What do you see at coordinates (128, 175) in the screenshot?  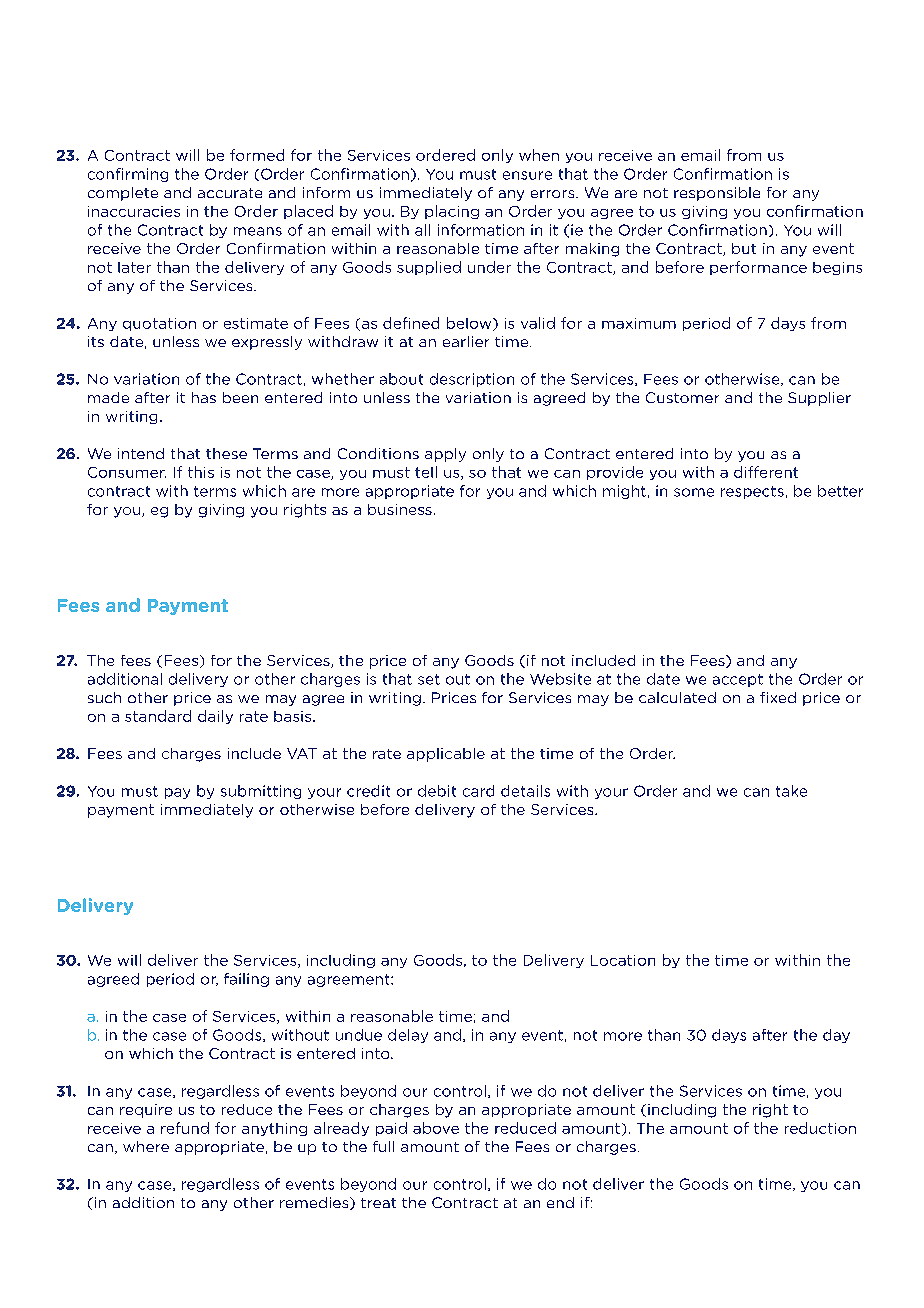 I see `confirming` at bounding box center [128, 175].
